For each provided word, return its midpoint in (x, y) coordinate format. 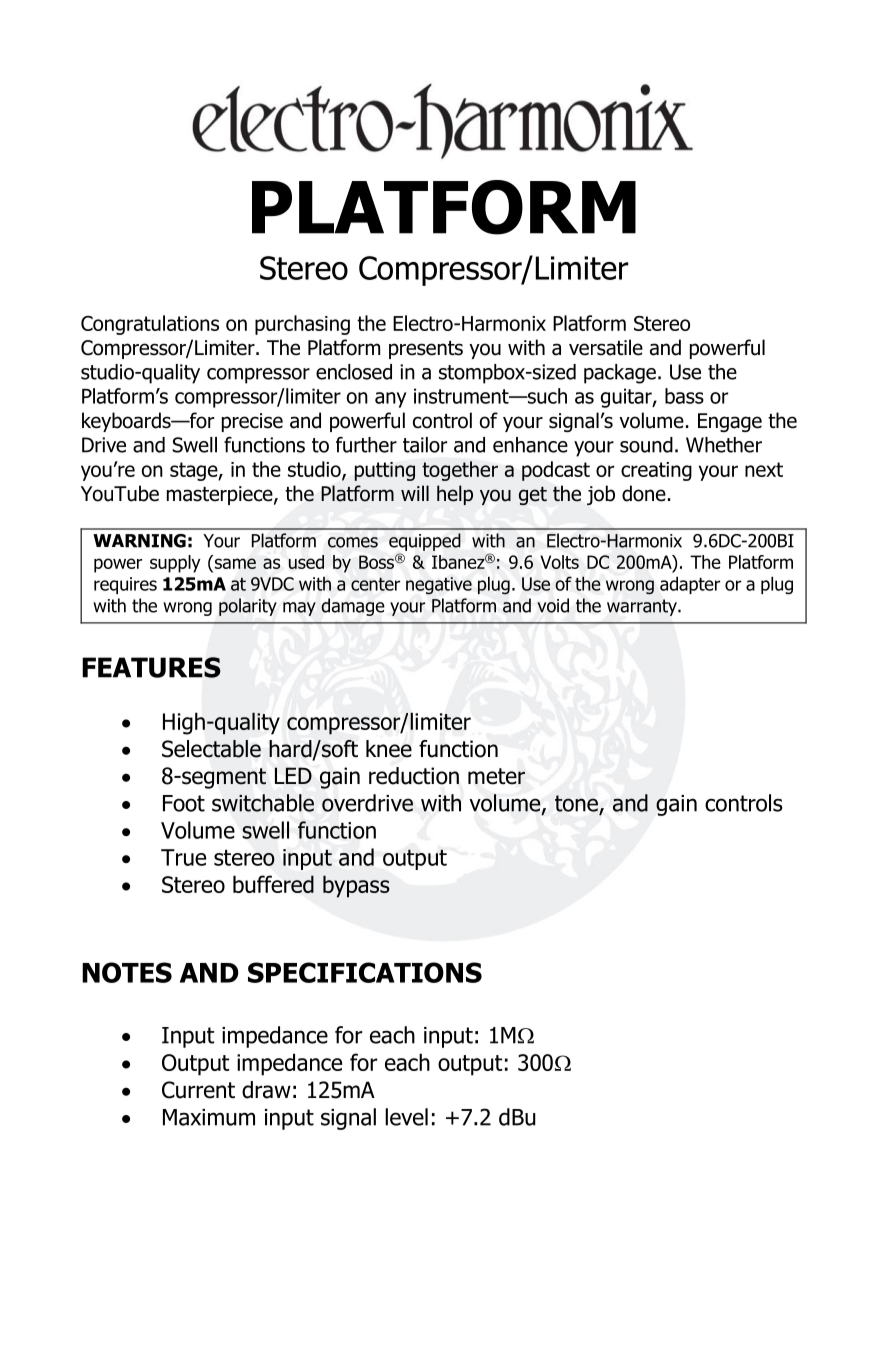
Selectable (211, 749)
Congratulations (150, 325)
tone (577, 804)
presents (426, 350)
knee (389, 749)
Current (198, 1090)
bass (684, 396)
